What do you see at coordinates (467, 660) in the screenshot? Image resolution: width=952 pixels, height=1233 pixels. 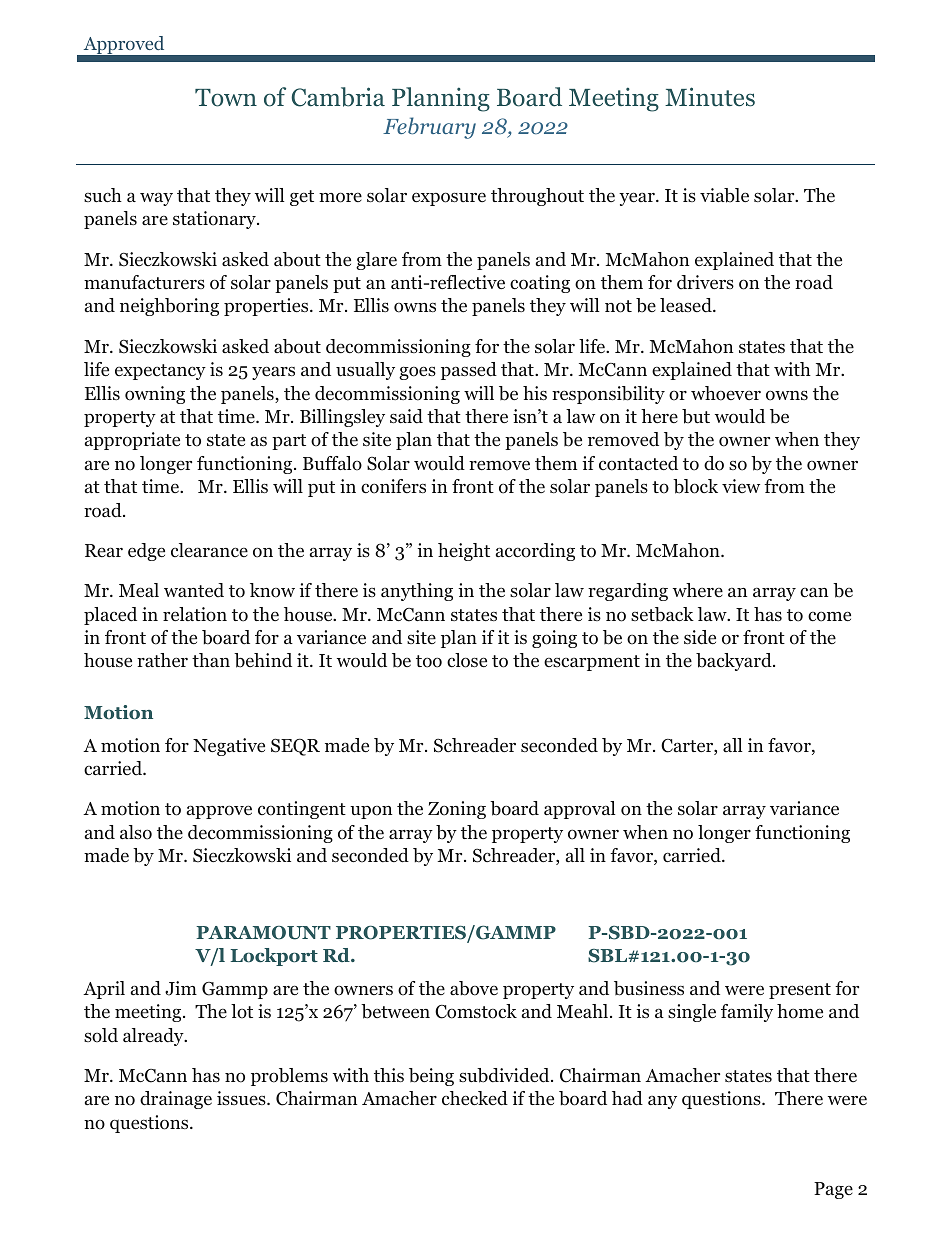 I see `close` at bounding box center [467, 660].
